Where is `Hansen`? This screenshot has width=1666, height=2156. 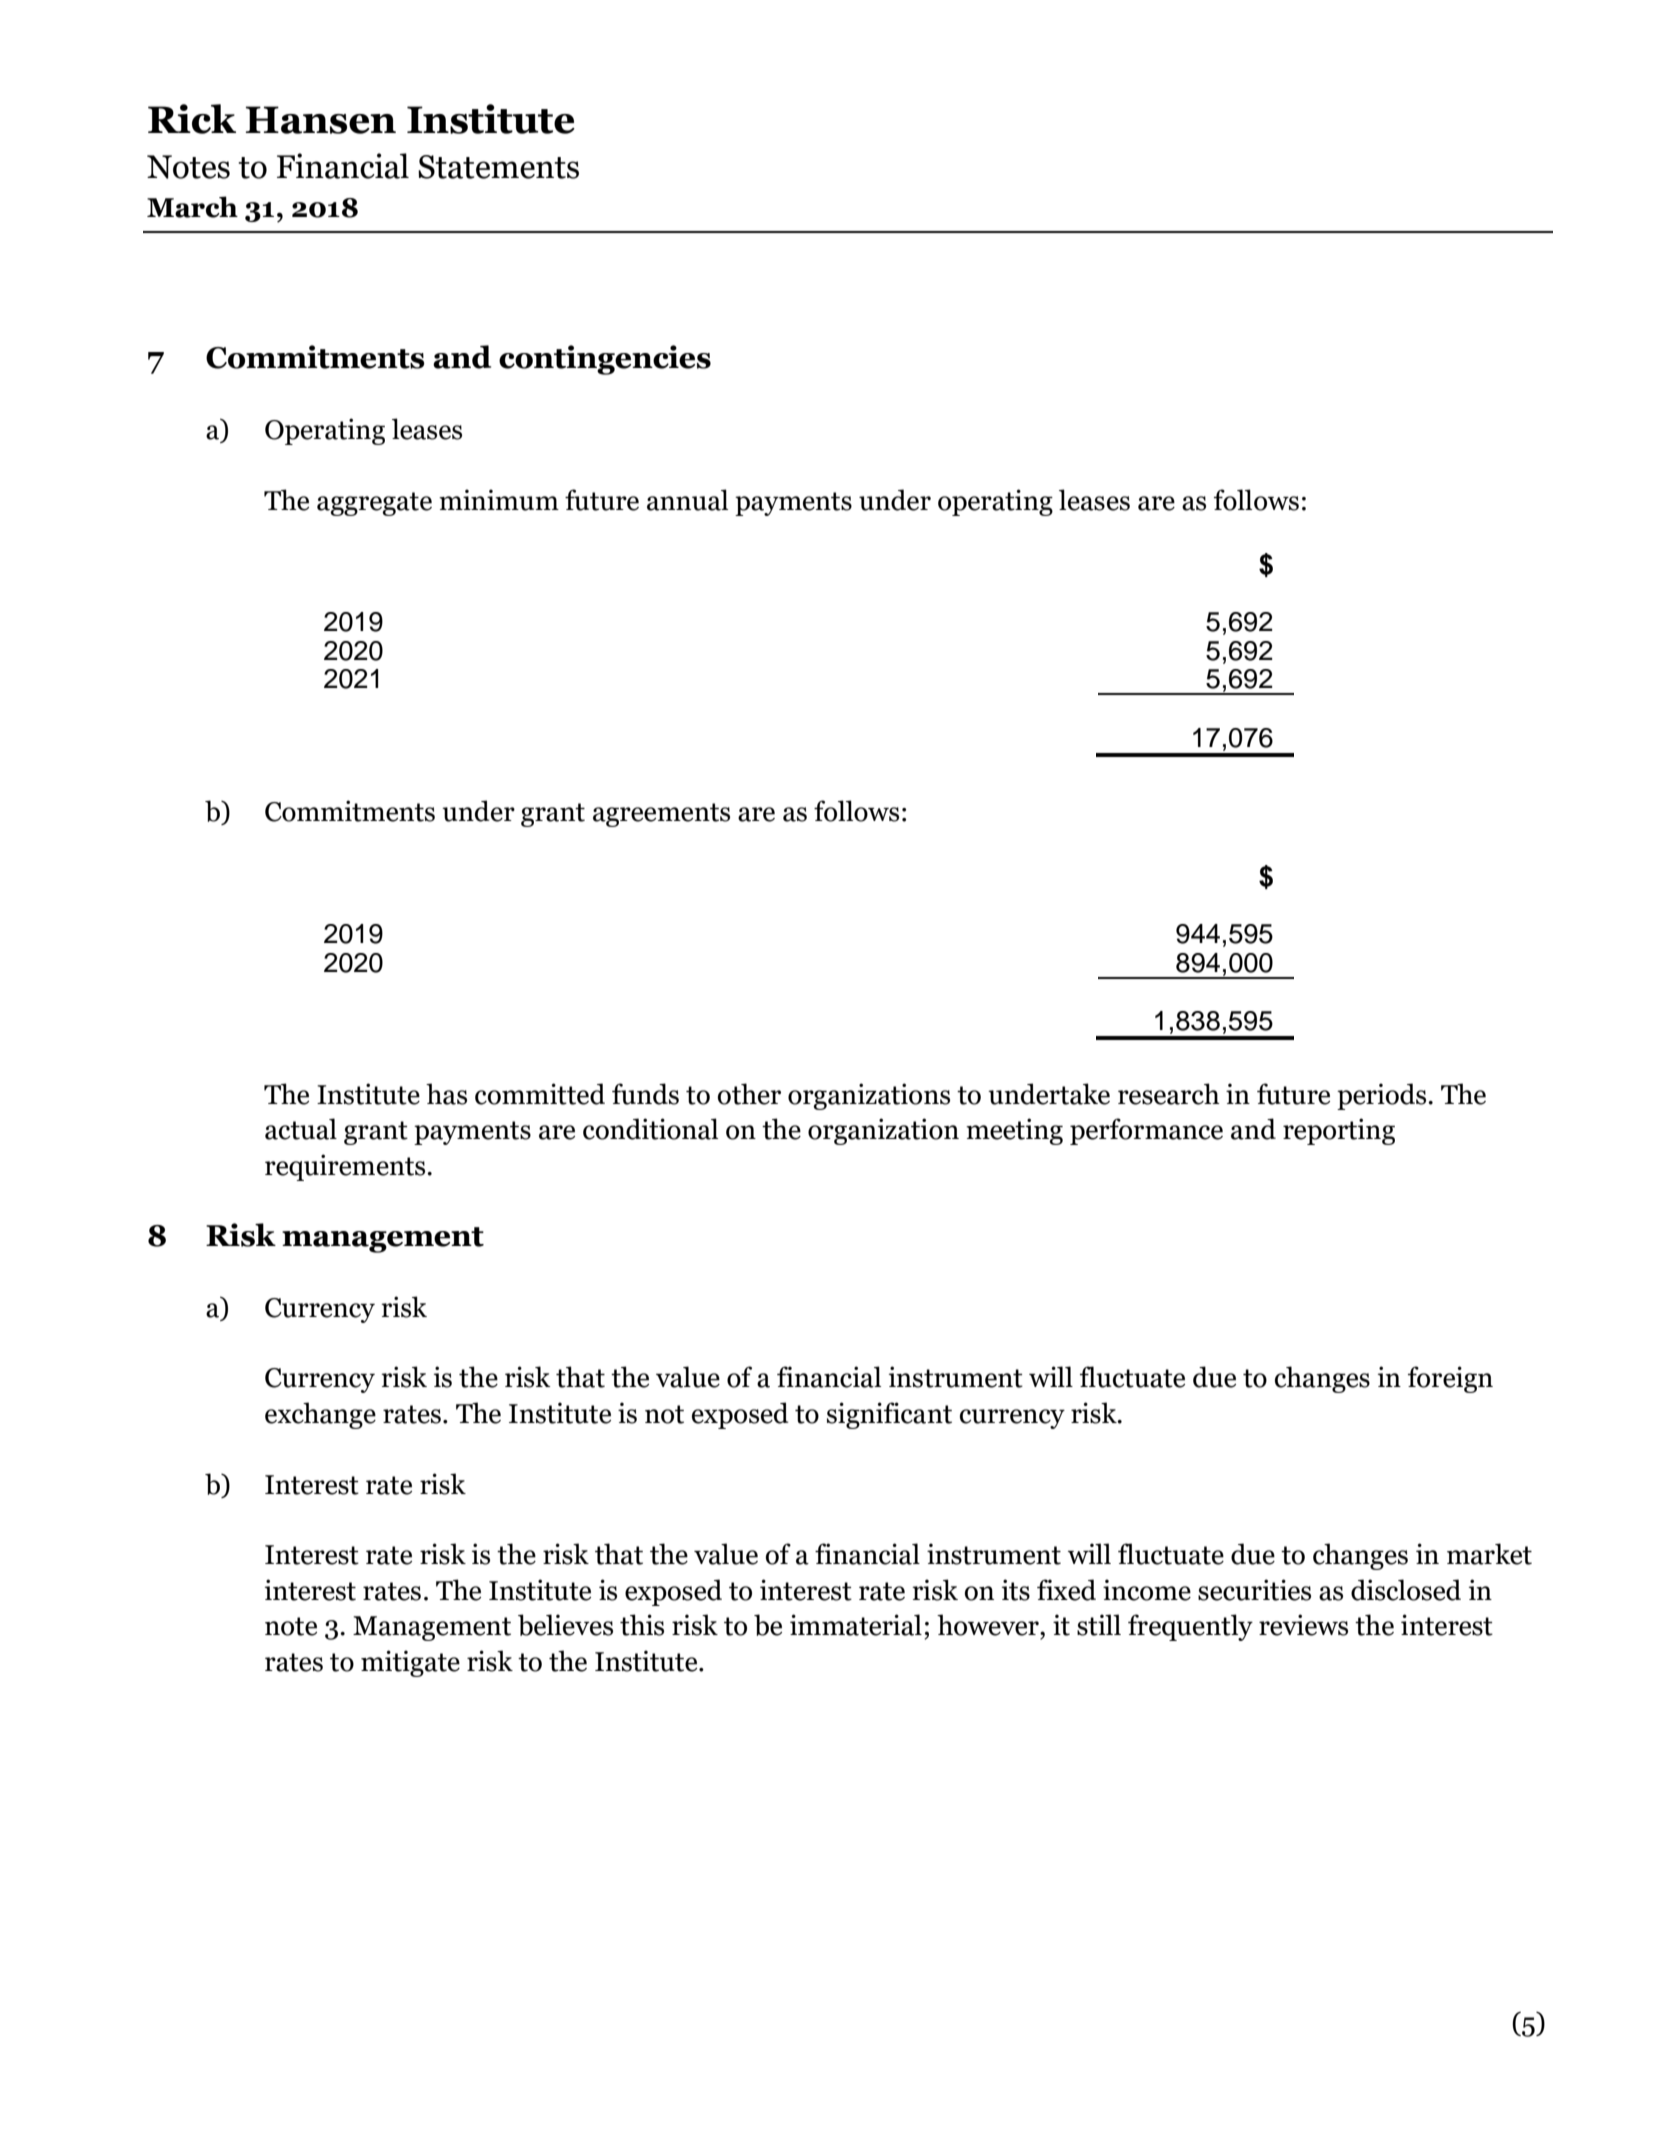 Hansen is located at coordinates (321, 120).
